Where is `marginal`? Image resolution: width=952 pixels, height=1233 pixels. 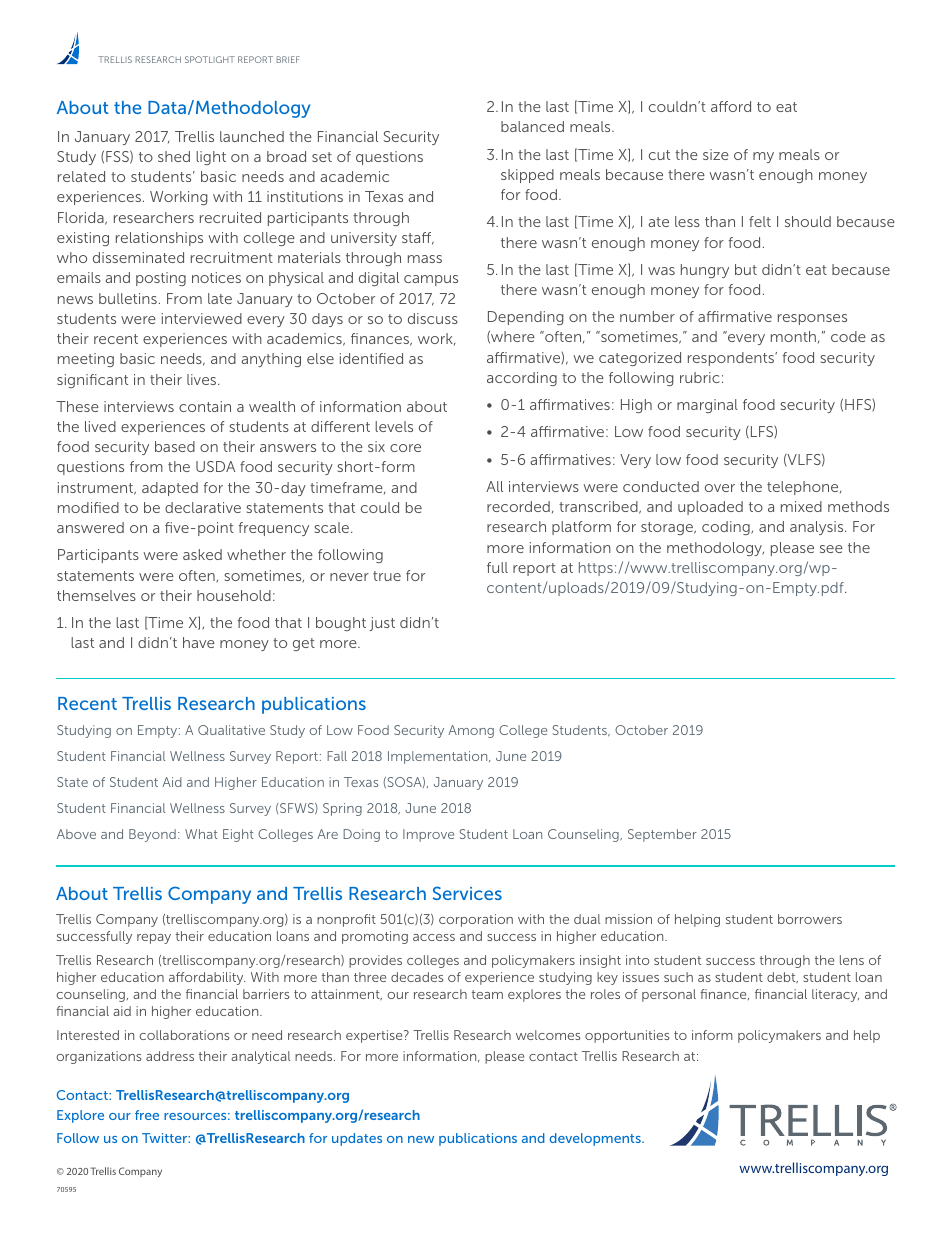
marginal is located at coordinates (707, 406).
